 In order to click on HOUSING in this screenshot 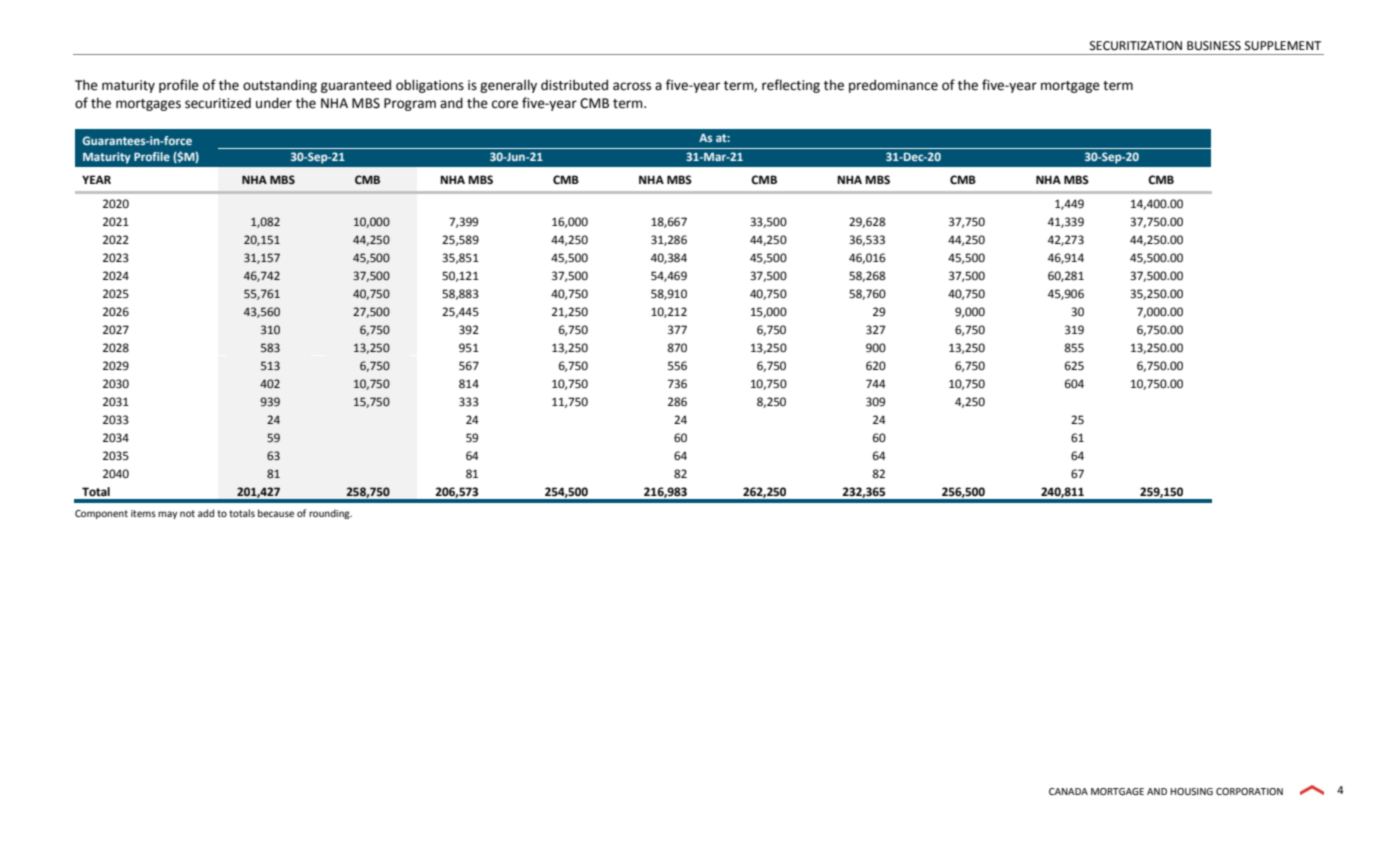, I will do `click(1192, 791)`.
